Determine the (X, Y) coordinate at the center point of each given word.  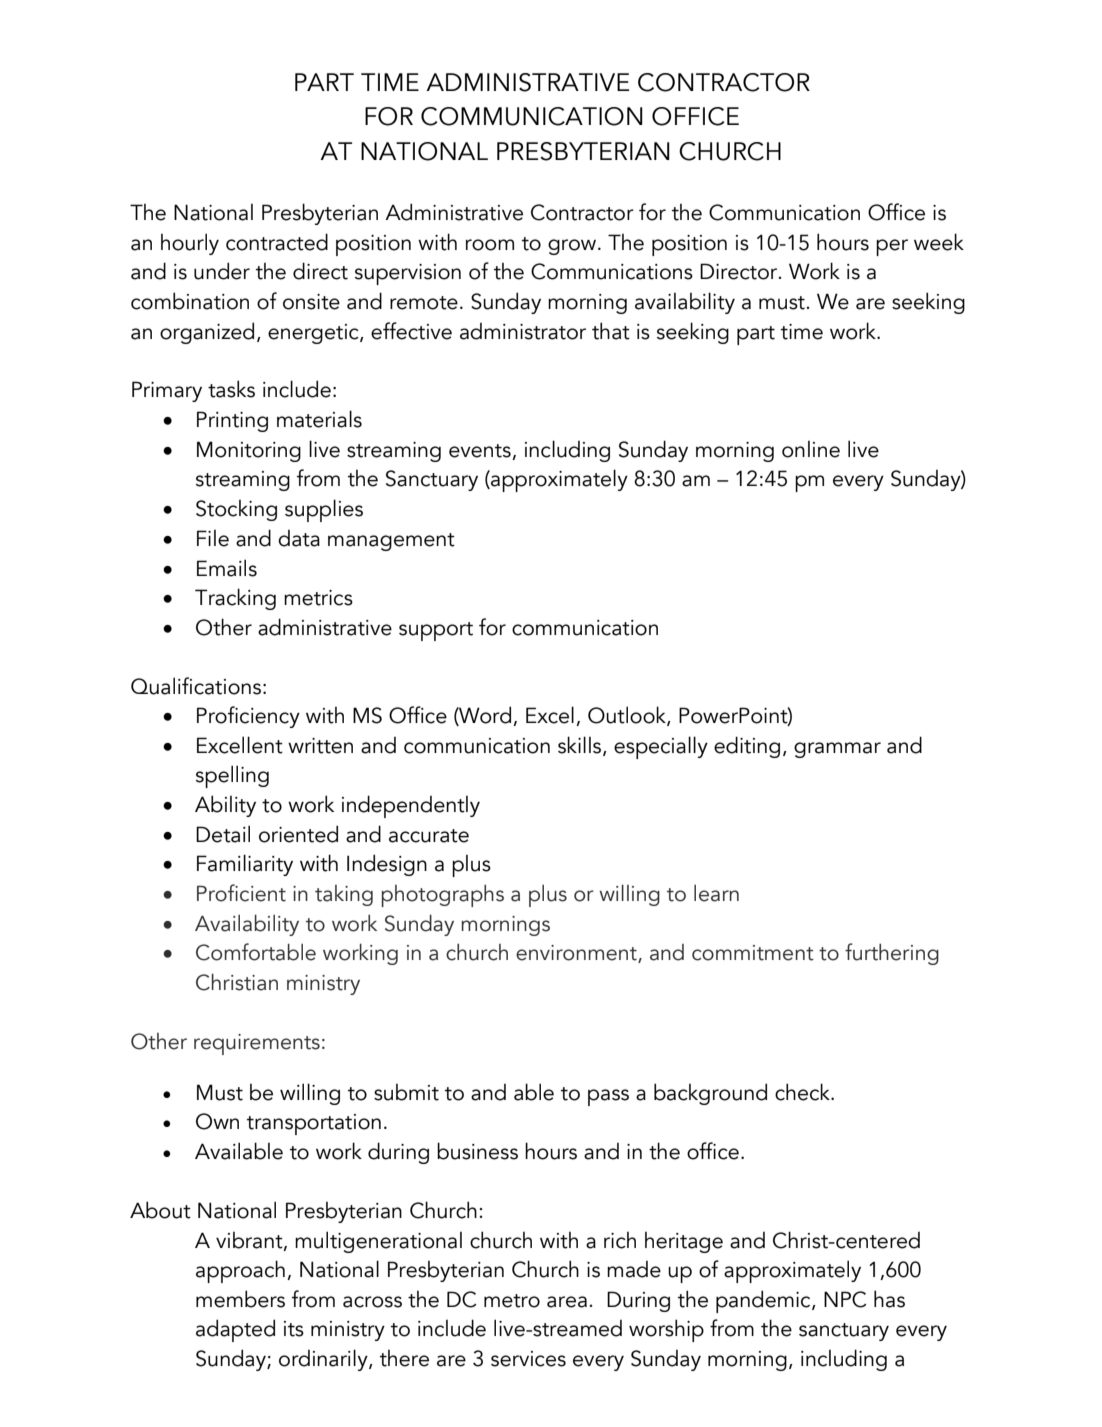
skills (581, 746)
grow (573, 247)
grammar (837, 750)
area (567, 1302)
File (213, 538)
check (803, 1092)
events (481, 452)
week (939, 242)
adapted (235, 1330)
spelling (232, 776)
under (222, 271)
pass (608, 1097)
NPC (845, 1299)
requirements (257, 1044)
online (811, 449)
